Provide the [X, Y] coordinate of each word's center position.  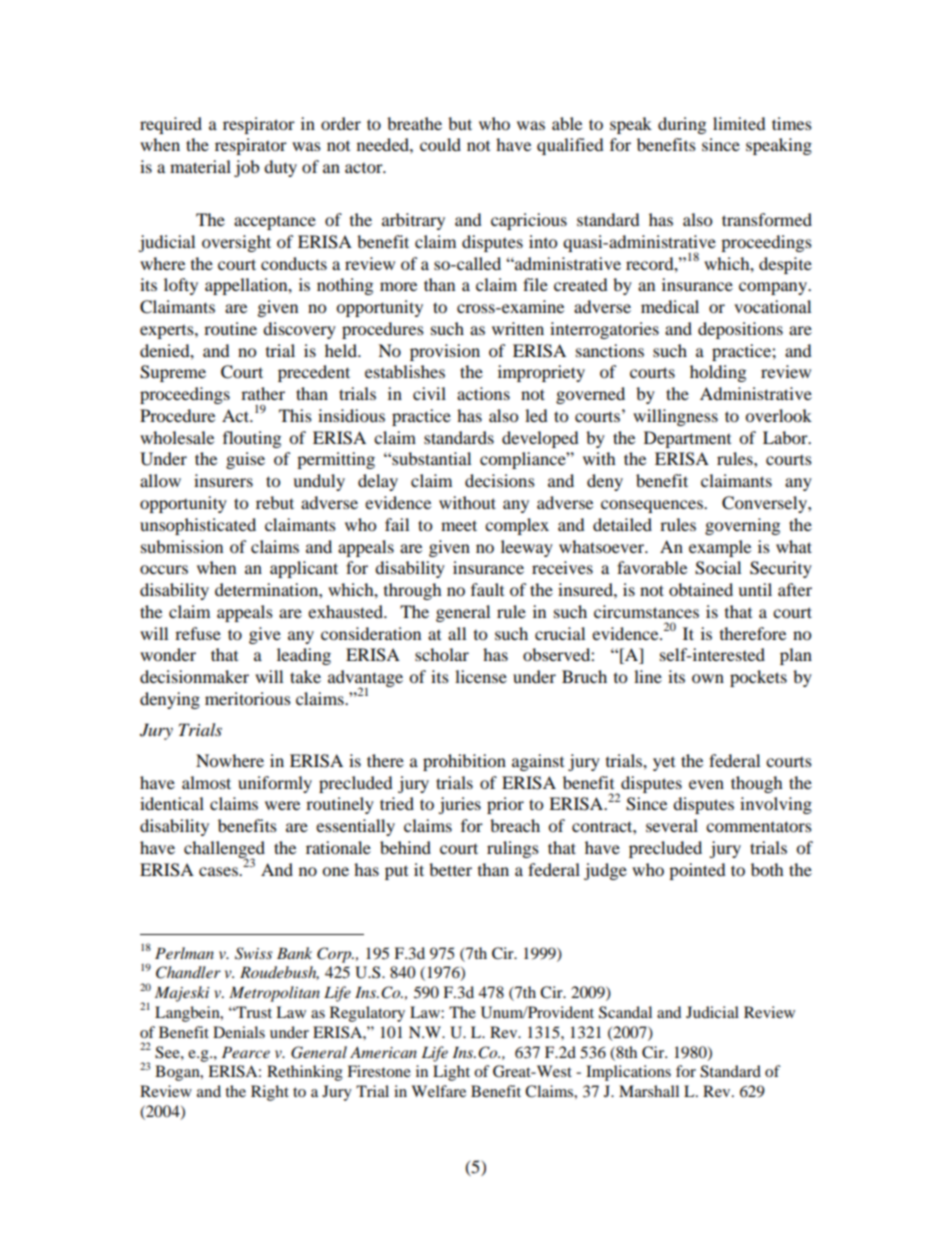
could [440, 144]
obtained [701, 589]
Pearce [246, 1052]
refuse [198, 633]
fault [487, 589]
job [246, 168]
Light [451, 1073]
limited [739, 123]
